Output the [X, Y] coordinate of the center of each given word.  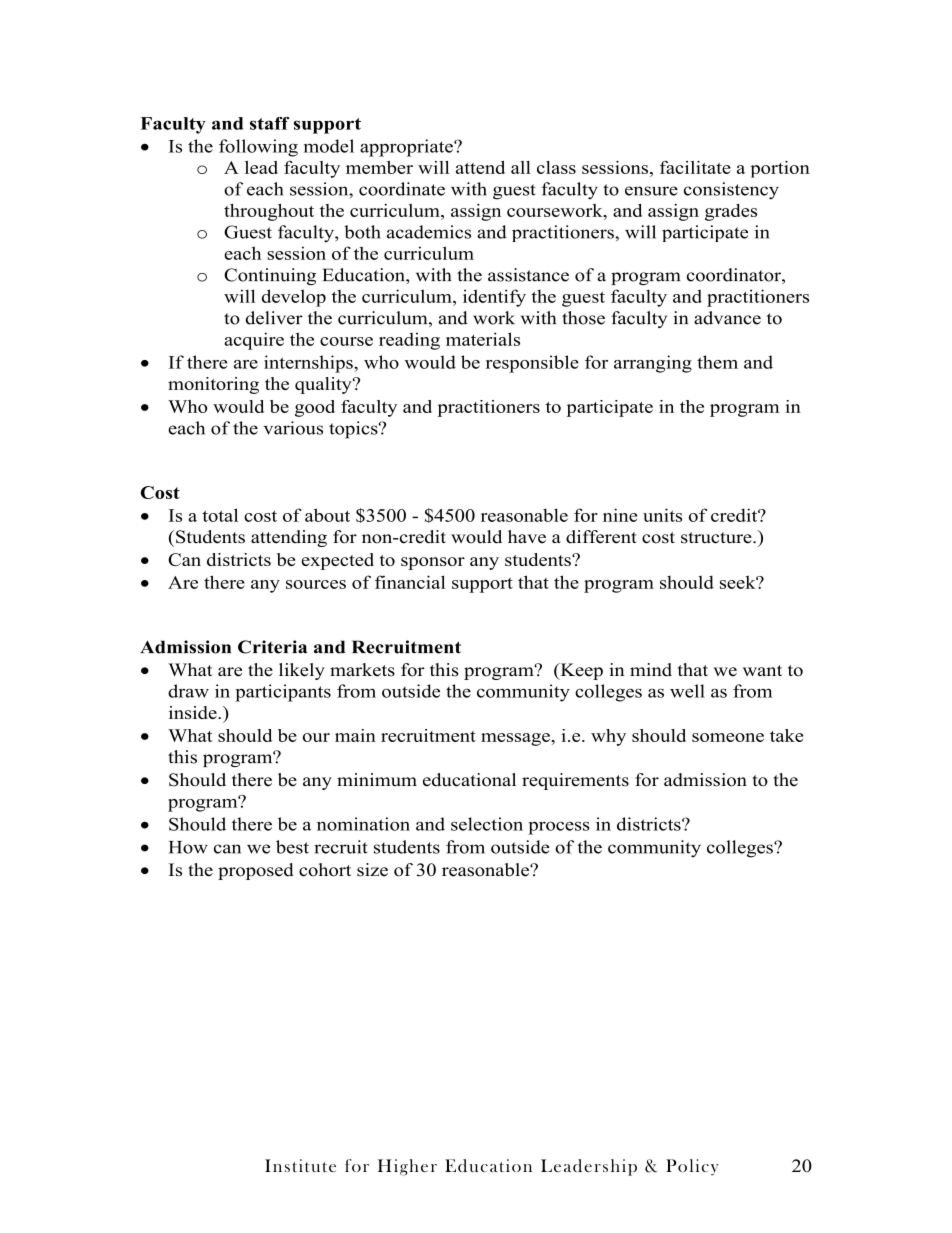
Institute [300, 1165]
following [258, 148]
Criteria [272, 647]
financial [410, 582]
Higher [407, 1167]
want [762, 670]
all [521, 167]
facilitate [695, 167]
